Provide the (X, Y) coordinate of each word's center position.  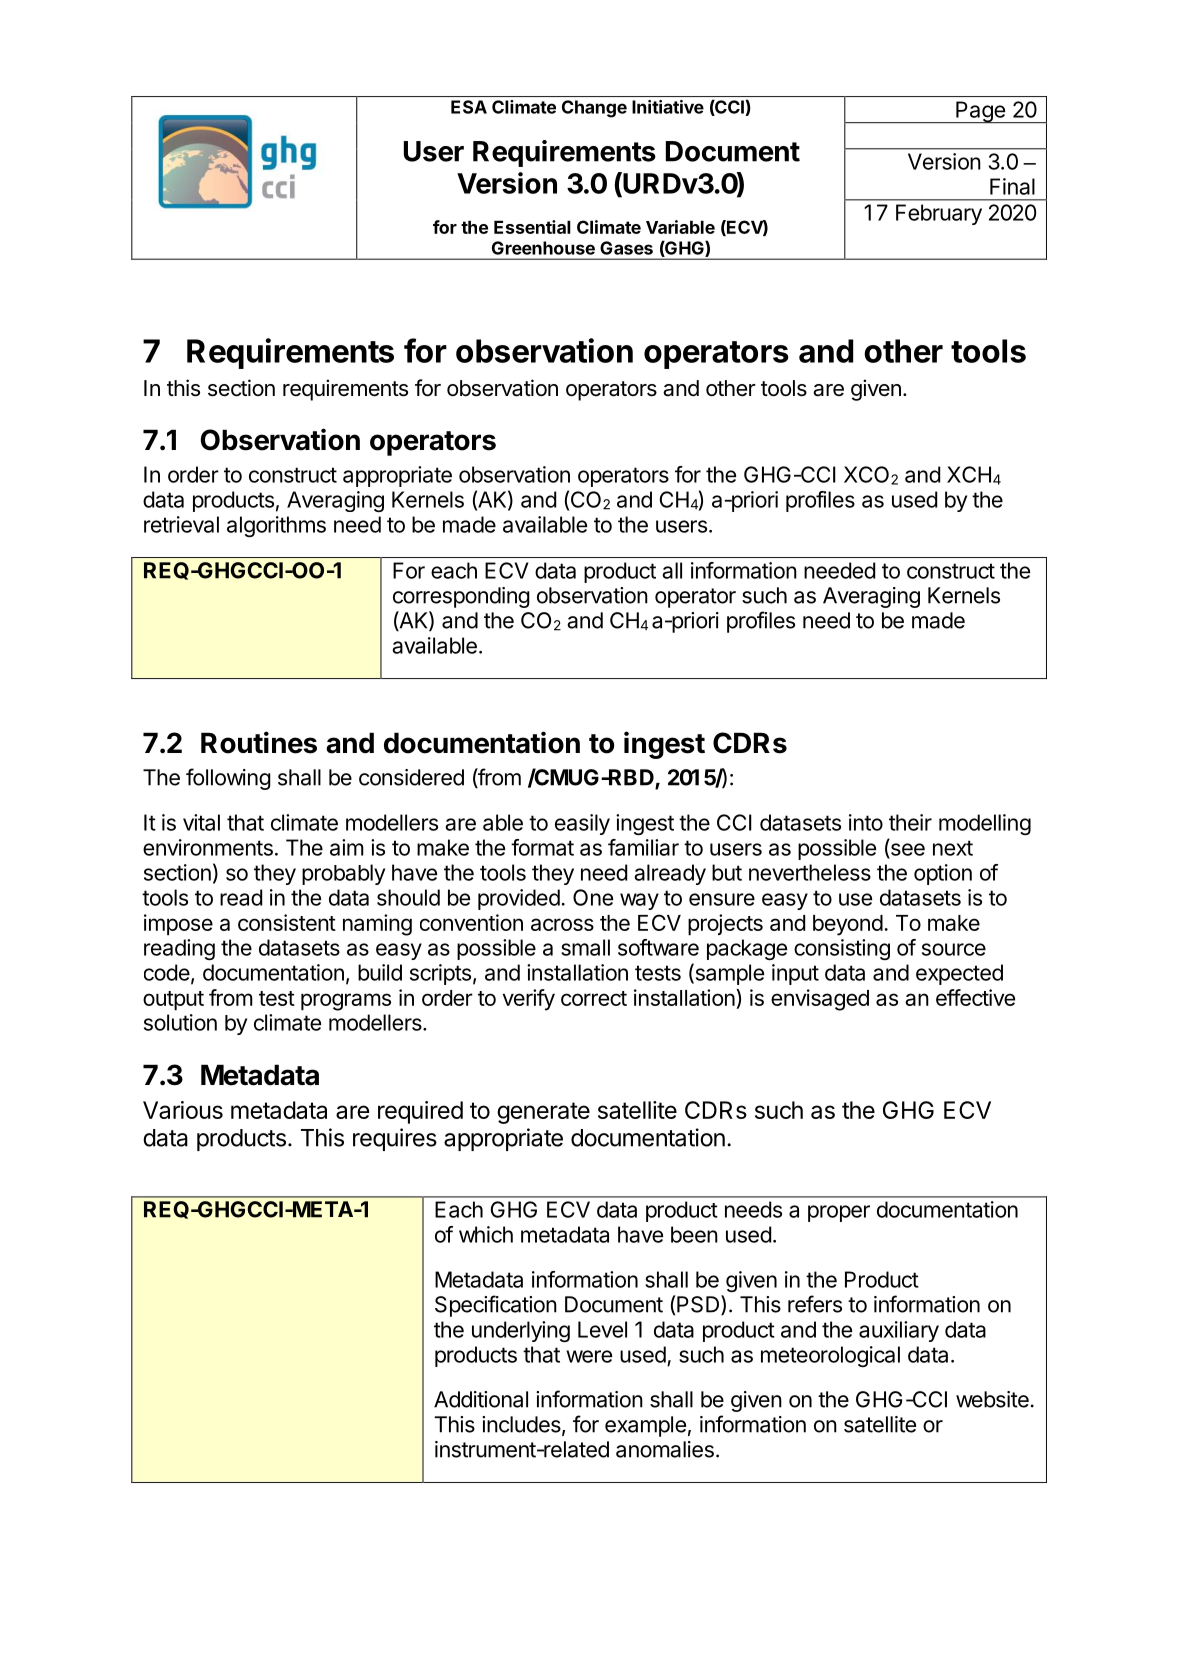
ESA (469, 107)
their (910, 822)
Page (980, 112)
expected (959, 974)
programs (346, 1002)
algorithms (276, 526)
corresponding (461, 597)
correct (594, 998)
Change (594, 109)
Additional (481, 1399)
